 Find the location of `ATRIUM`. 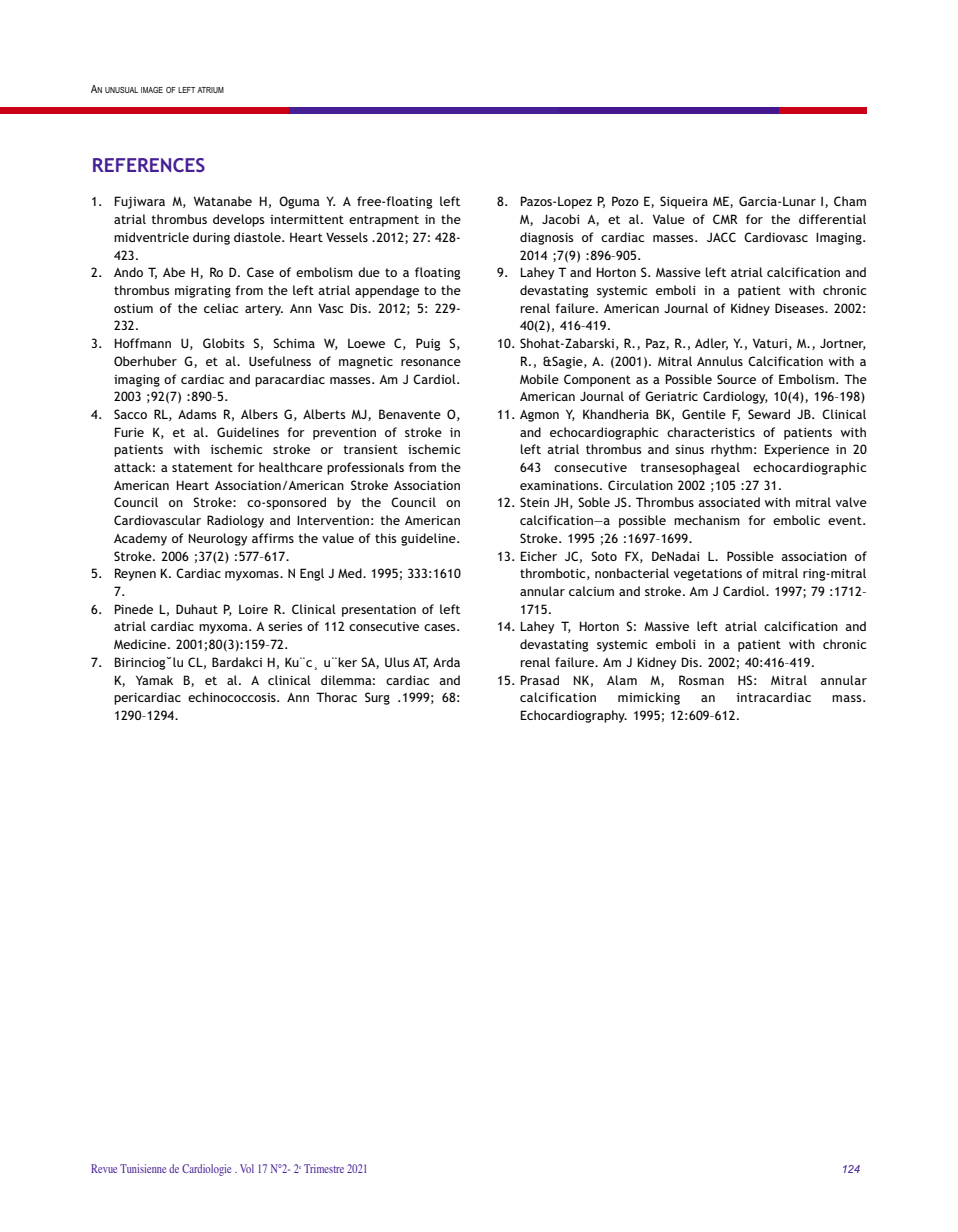

ATRIUM is located at coordinates (210, 90).
